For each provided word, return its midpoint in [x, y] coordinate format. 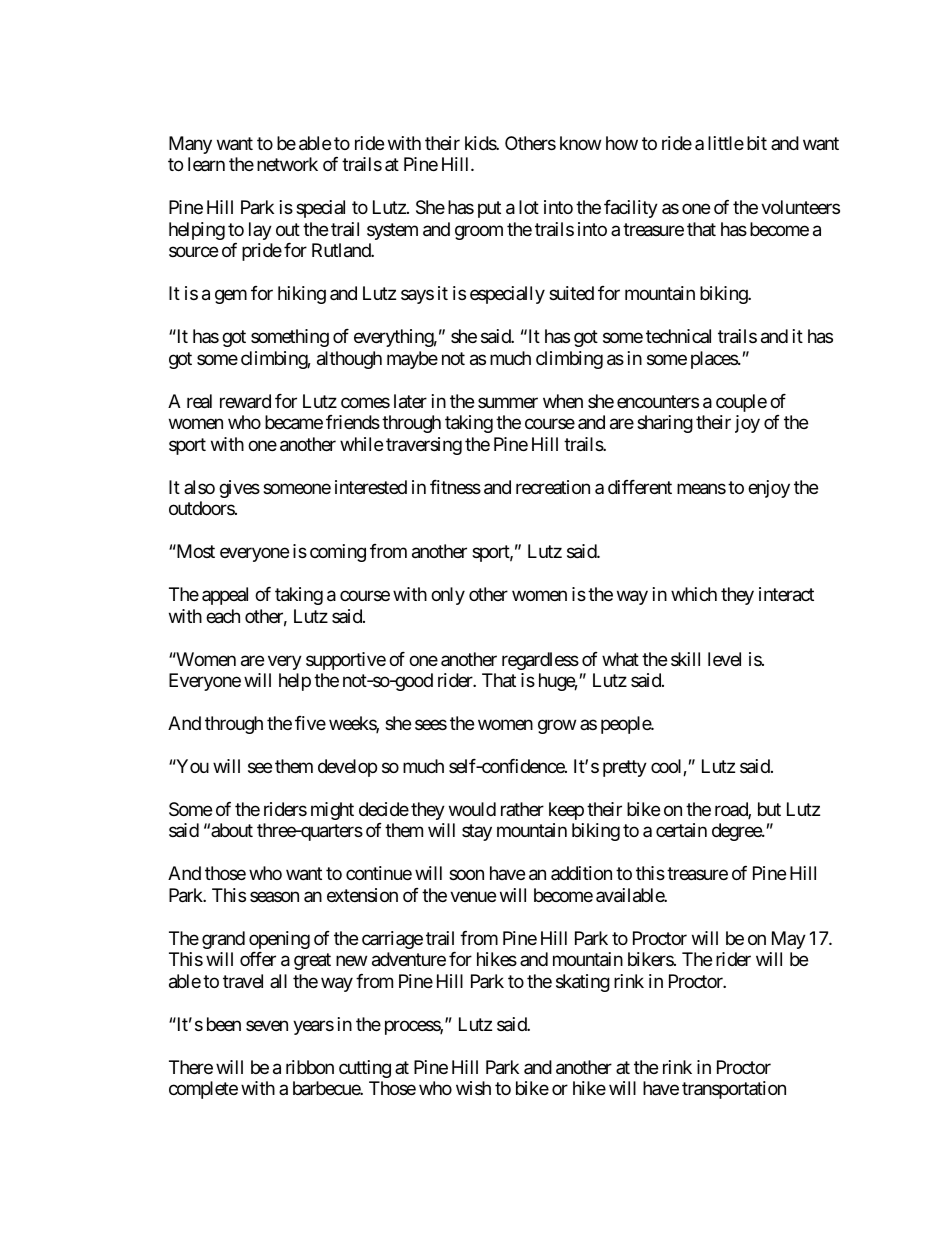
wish [473, 1088]
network [287, 164]
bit [757, 143]
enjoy [769, 489]
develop [347, 768]
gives [239, 489]
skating [583, 983]
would [472, 809]
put [489, 210]
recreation [553, 487]
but [769, 809]
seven [267, 1025]
